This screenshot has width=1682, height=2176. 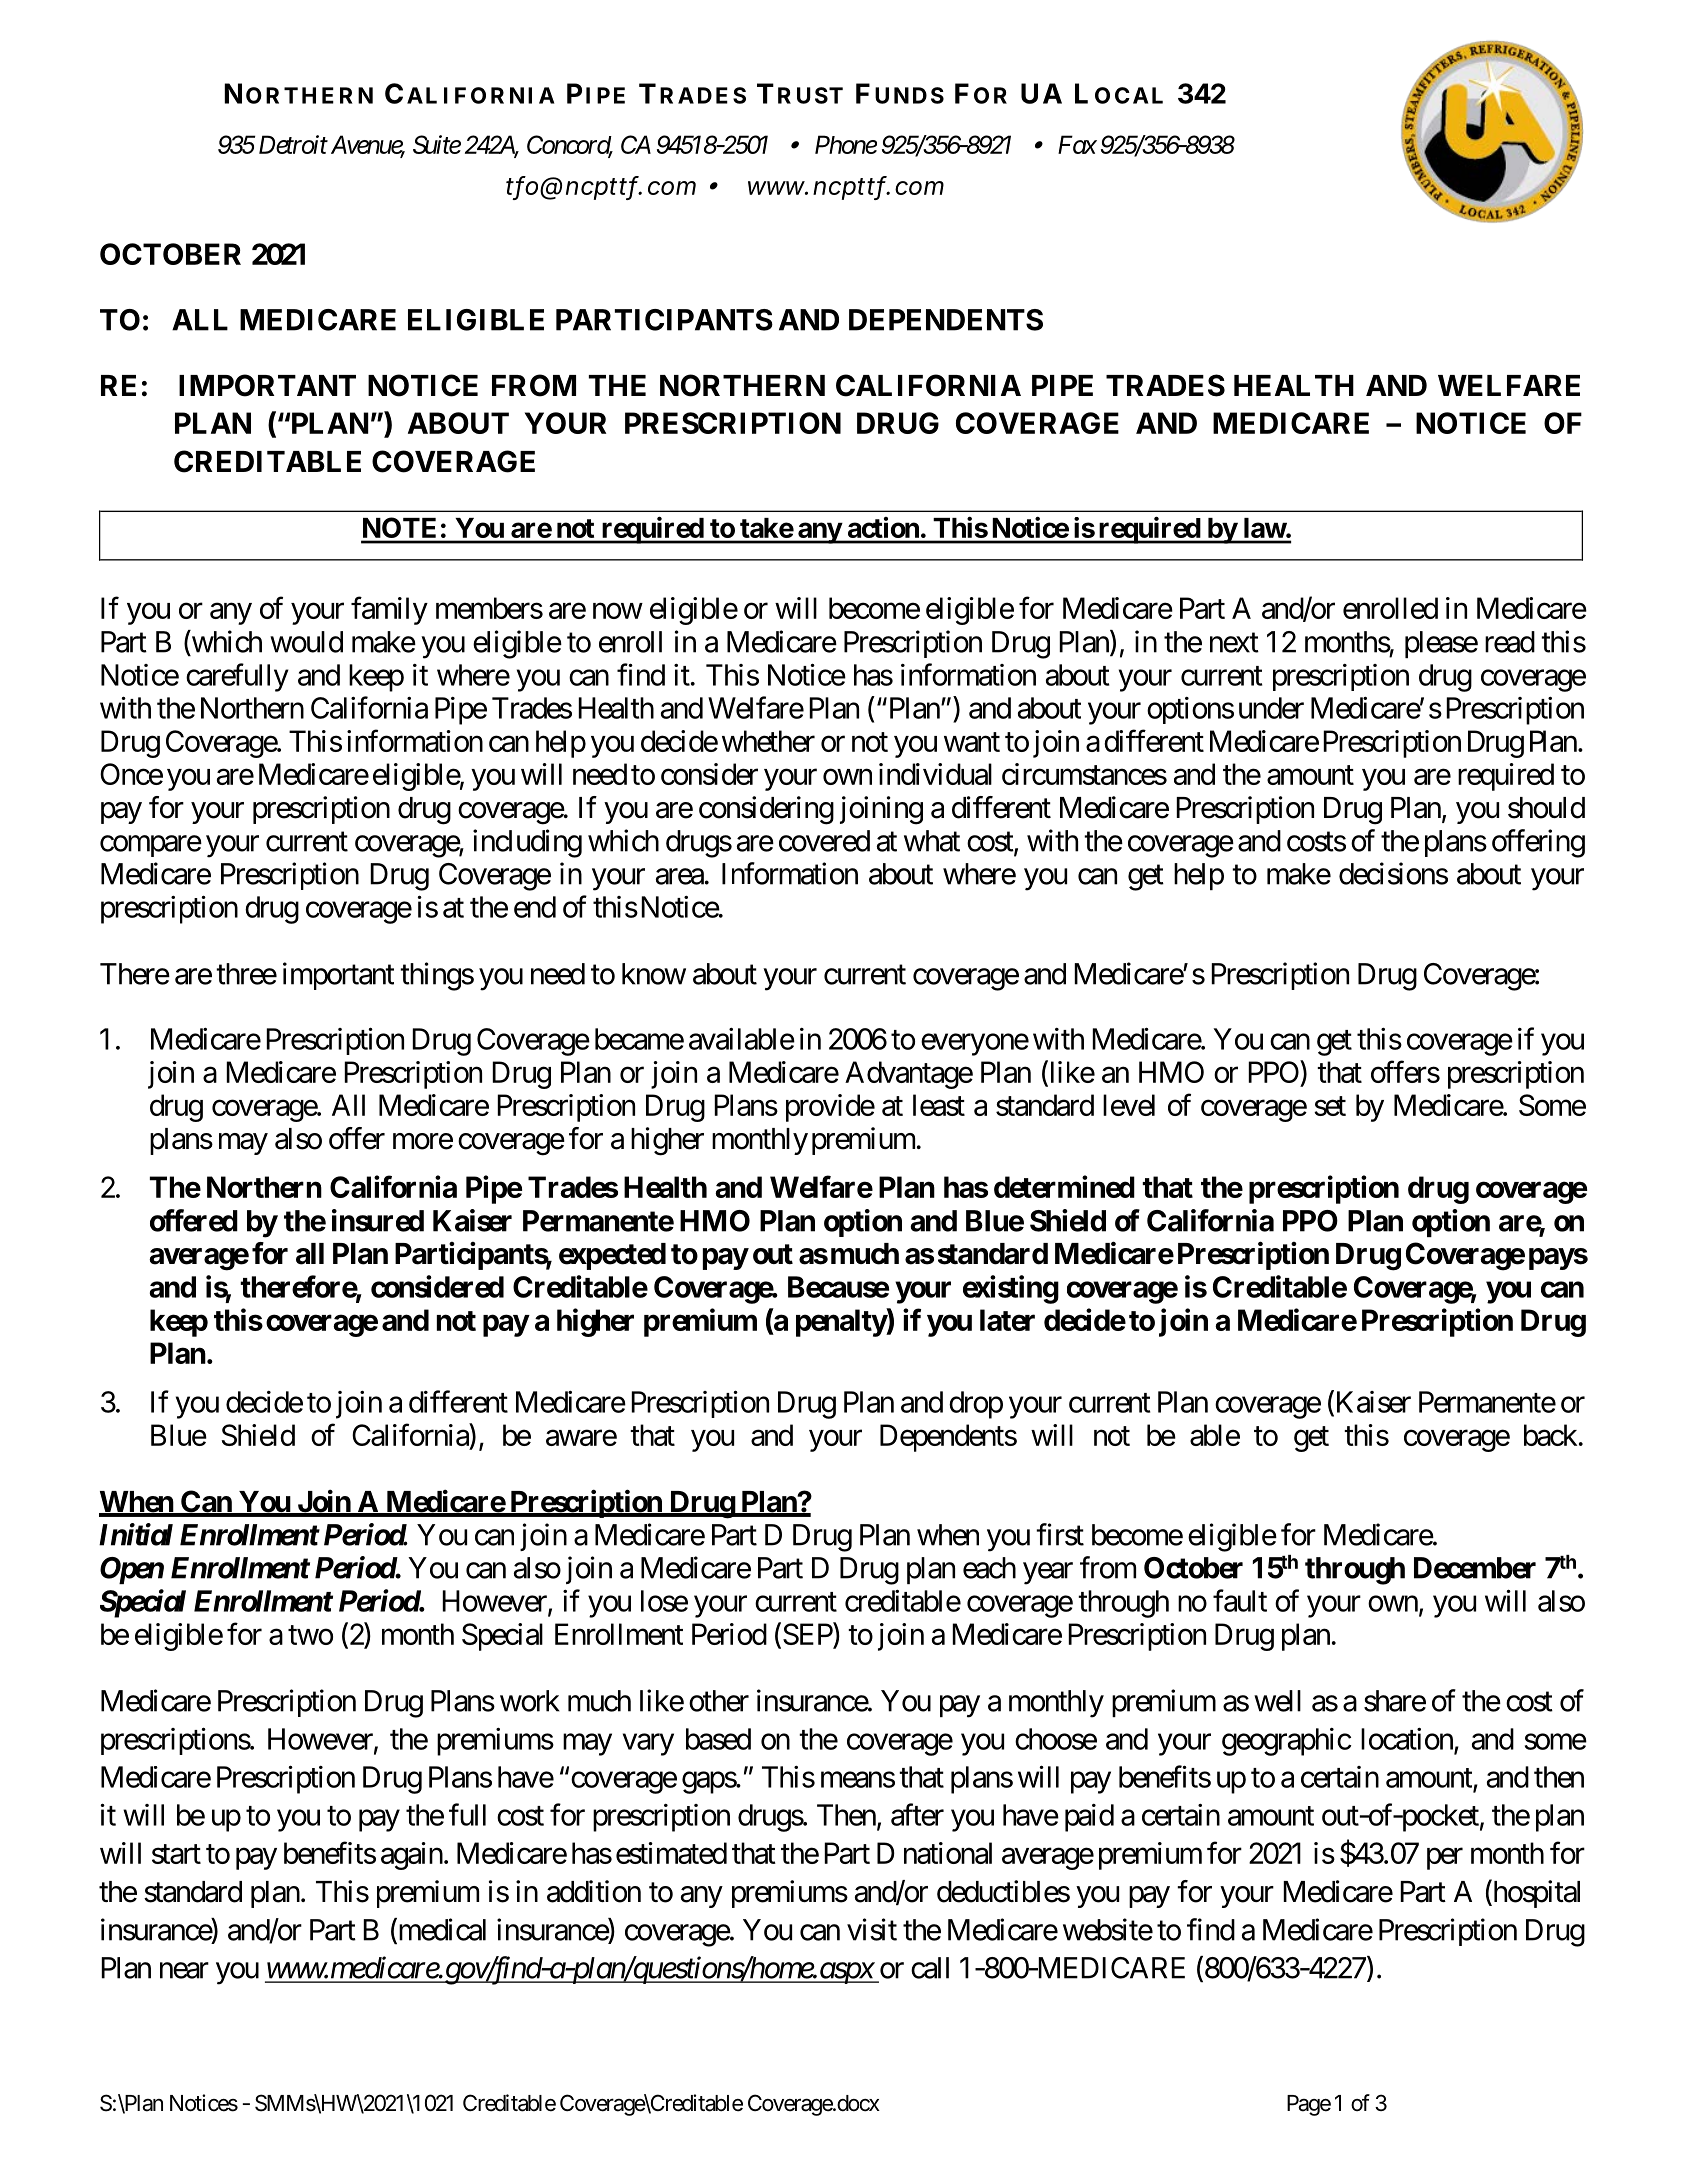 I want to click on medical, so click(x=441, y=1930).
